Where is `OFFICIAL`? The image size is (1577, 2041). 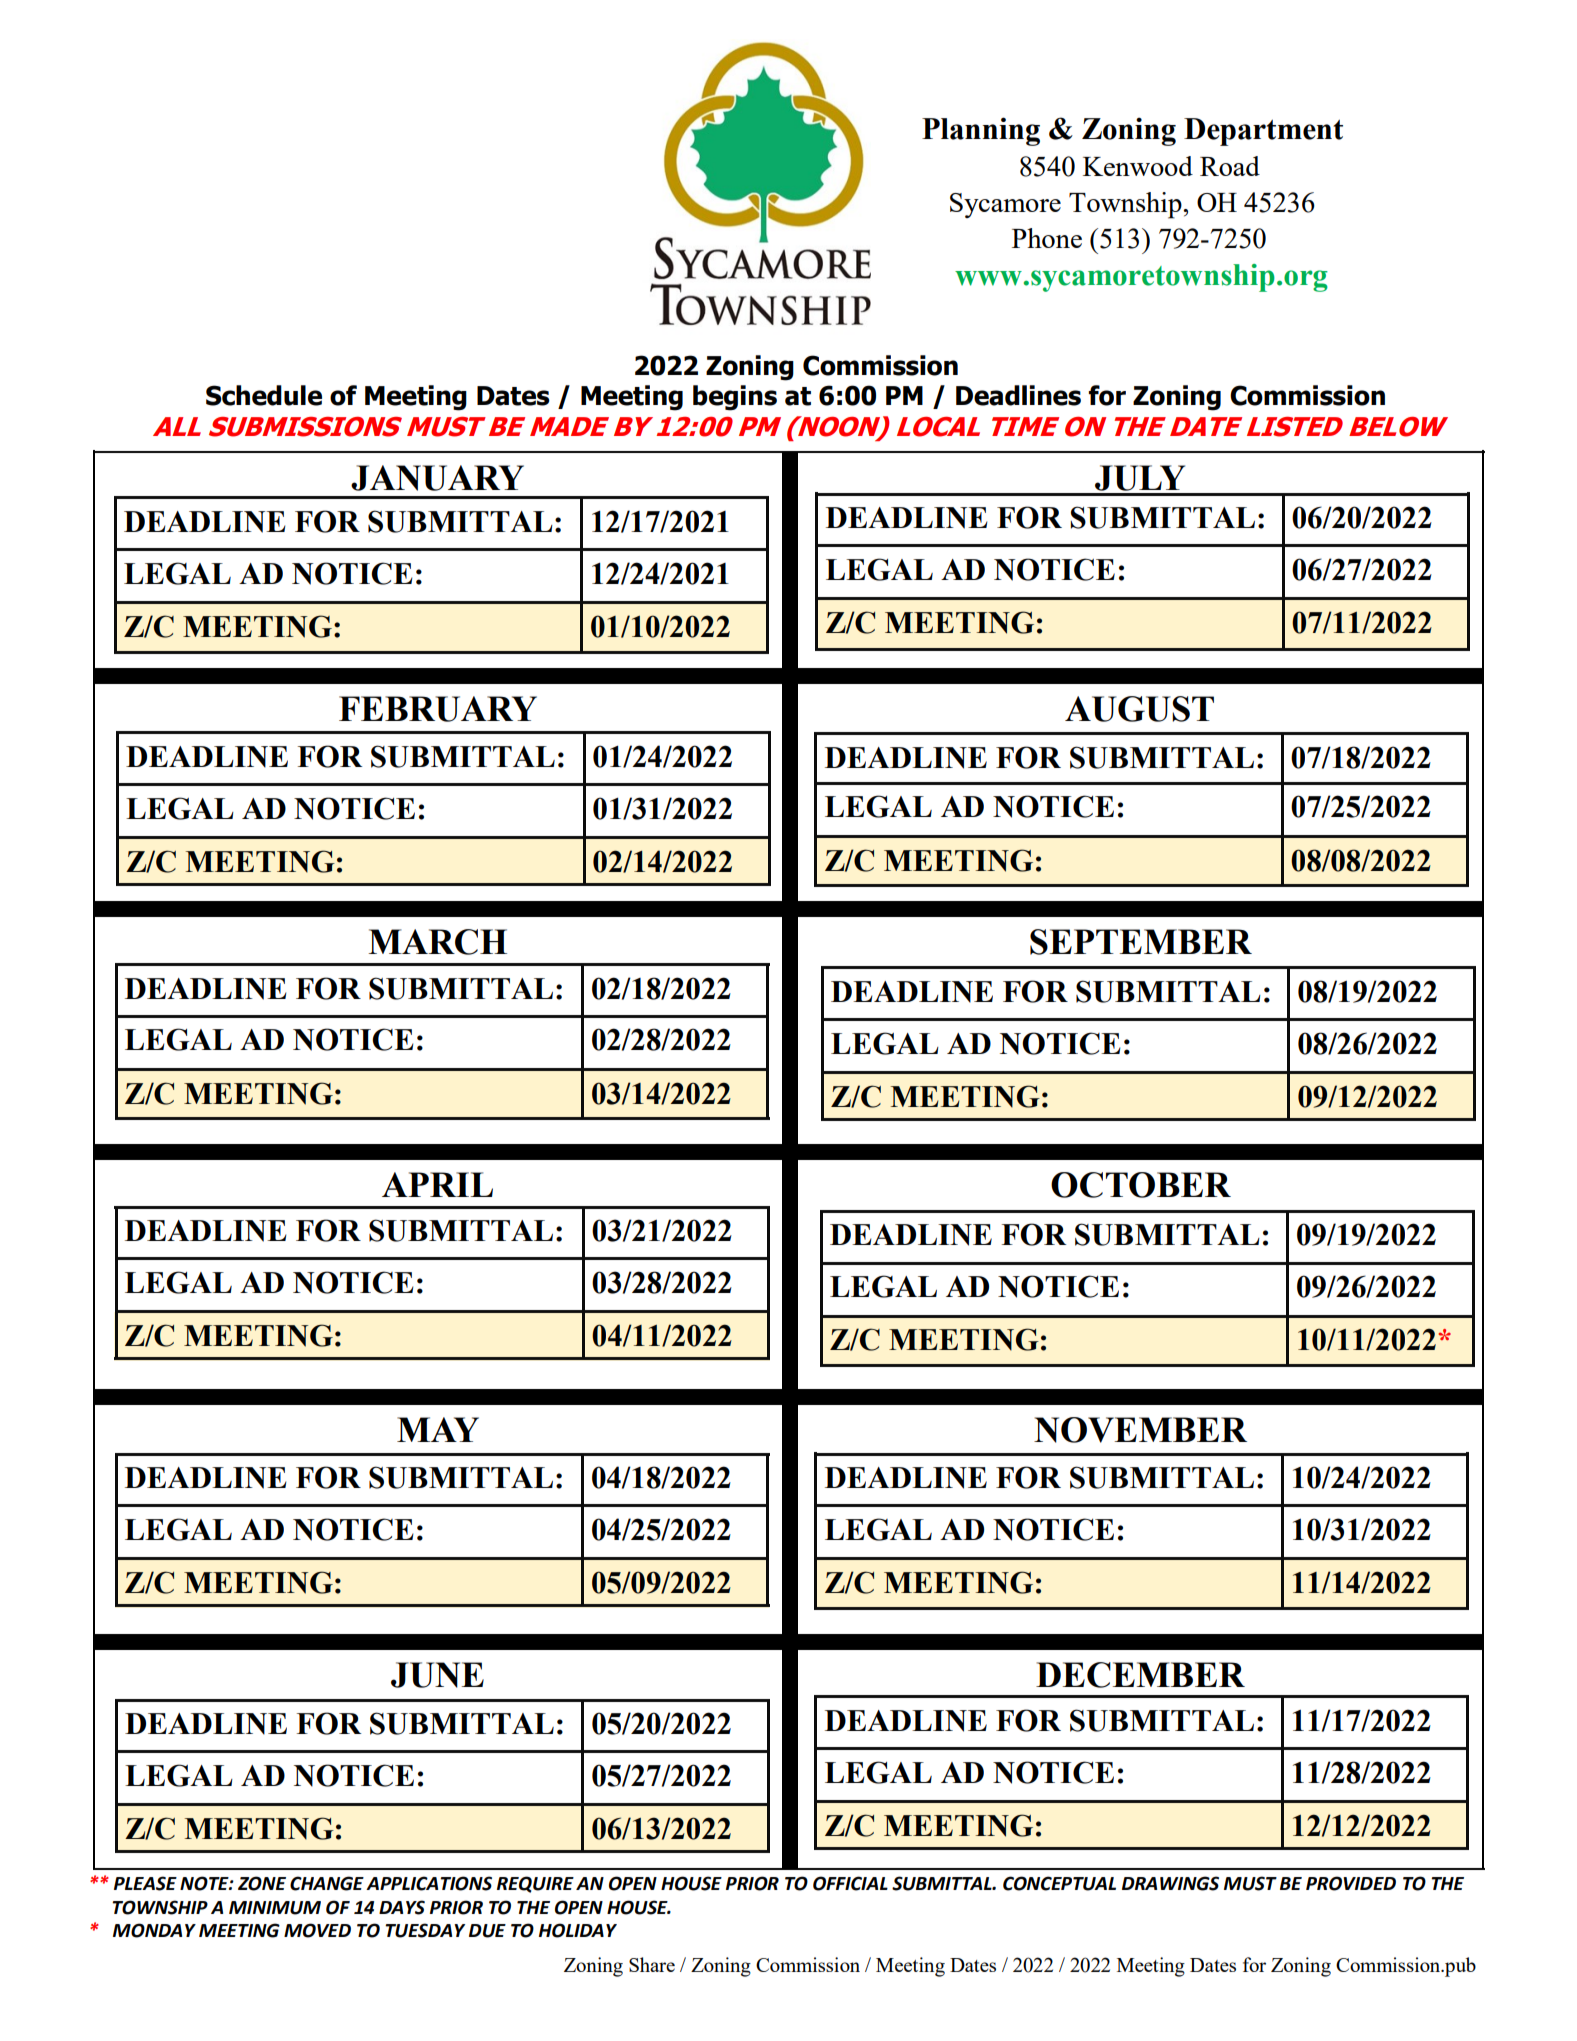
OFFICIAL is located at coordinates (850, 1883).
